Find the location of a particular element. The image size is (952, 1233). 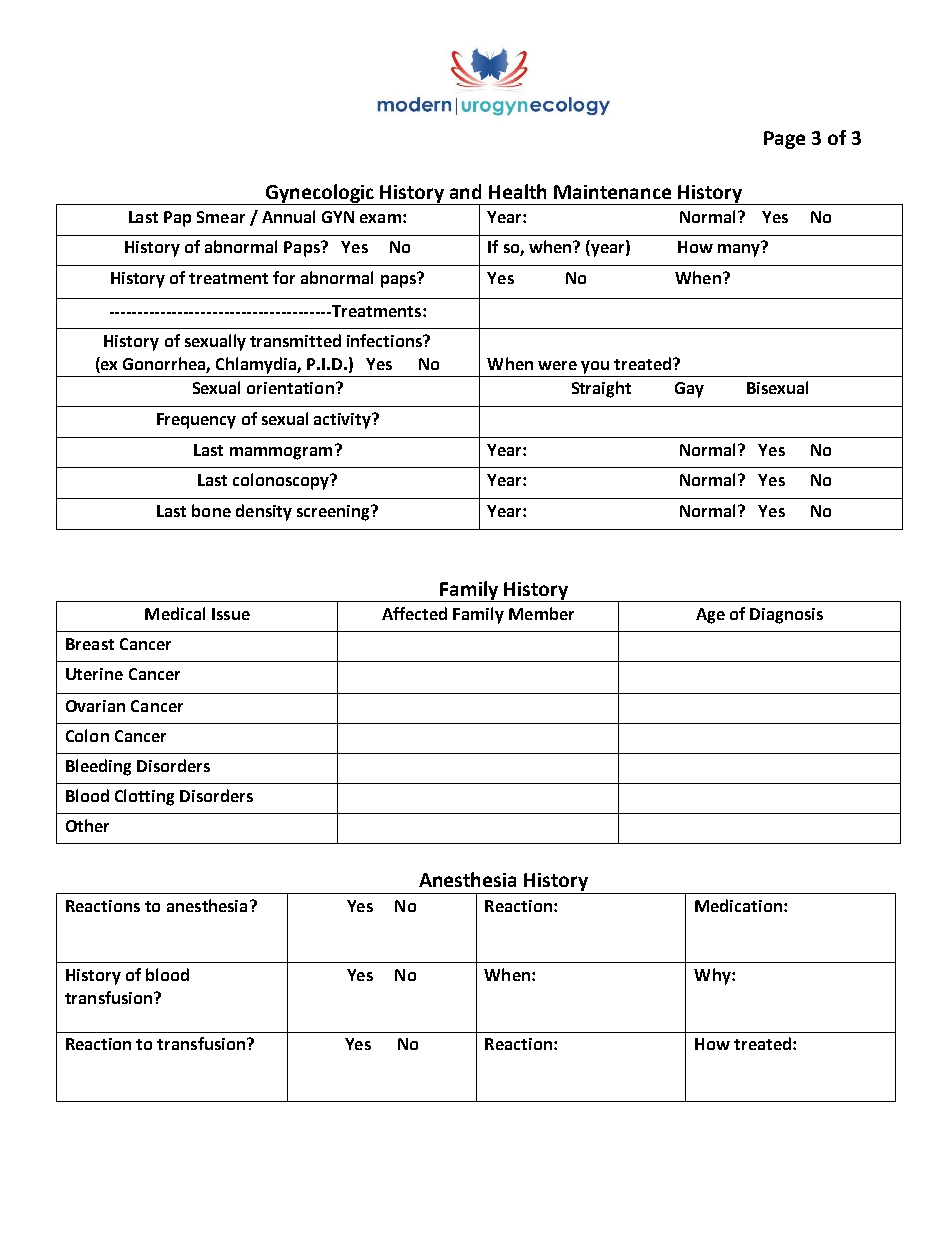

bone is located at coordinates (211, 510).
